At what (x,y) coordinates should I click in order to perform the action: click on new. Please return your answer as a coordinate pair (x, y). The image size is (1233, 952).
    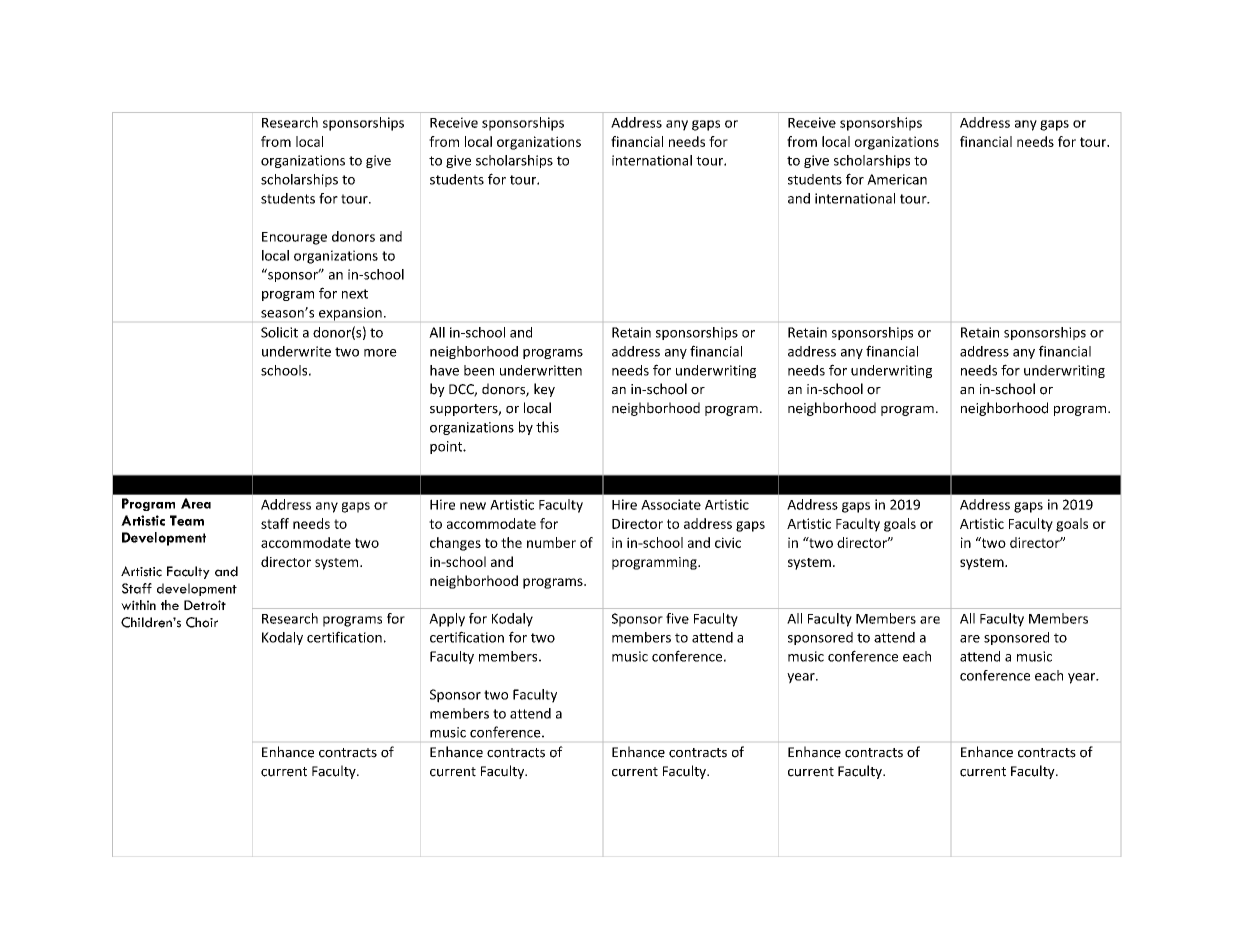
    Looking at the image, I should click on (473, 506).
